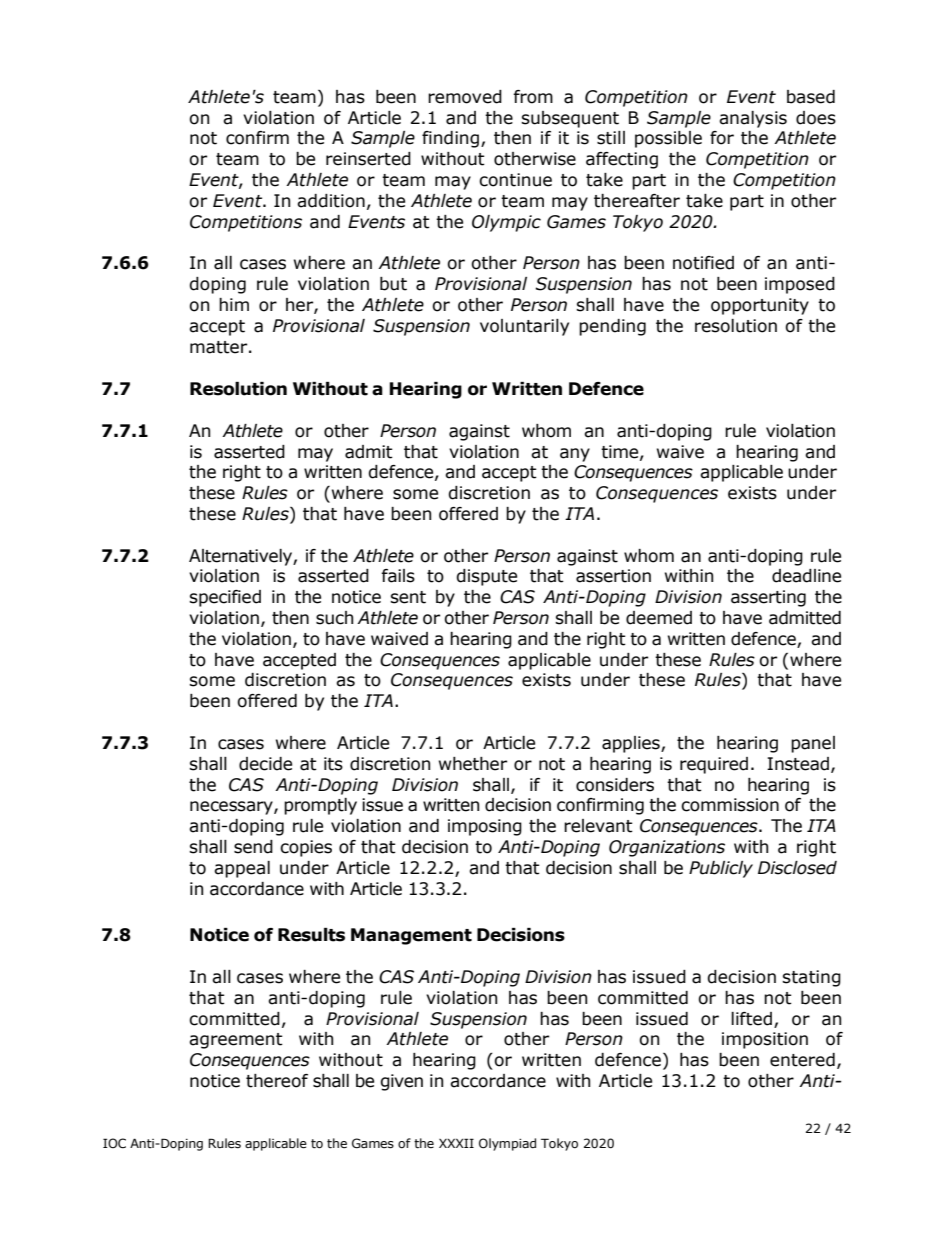 This screenshot has width=952, height=1233. I want to click on Olympiad, so click(507, 1144).
